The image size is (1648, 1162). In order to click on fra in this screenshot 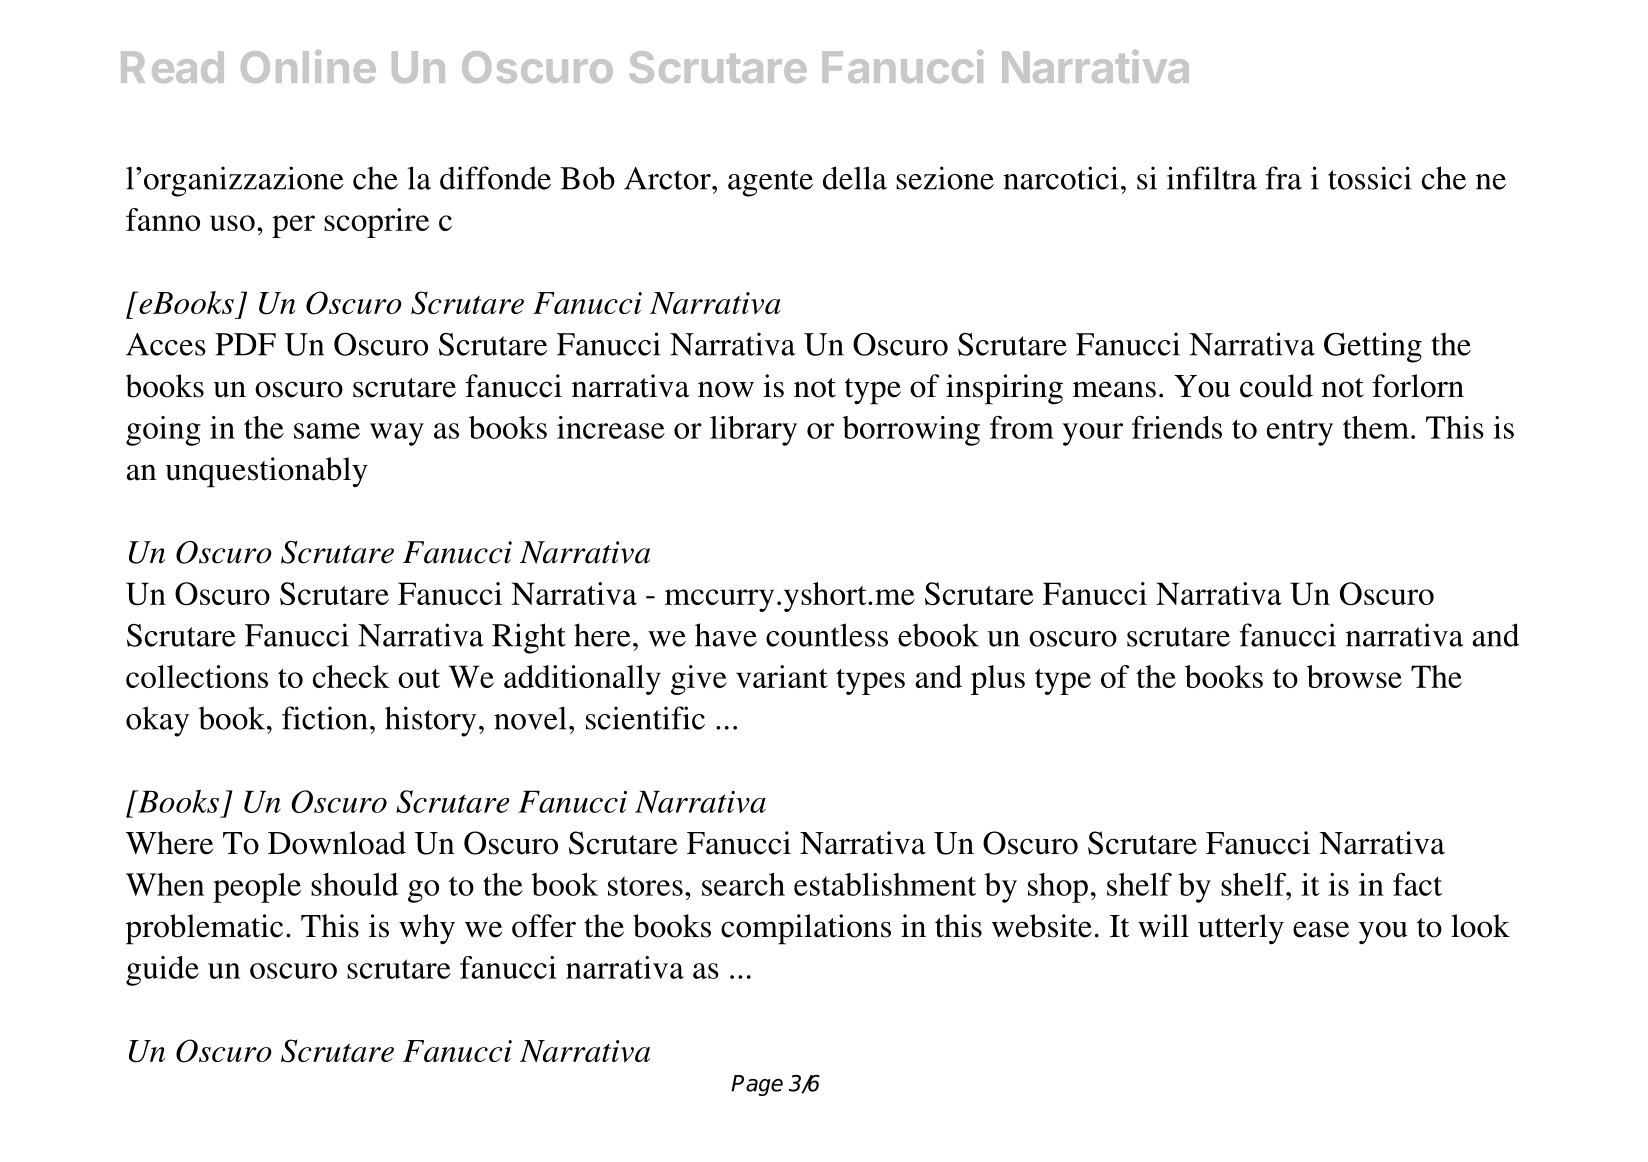, I will do `click(1283, 178)`.
